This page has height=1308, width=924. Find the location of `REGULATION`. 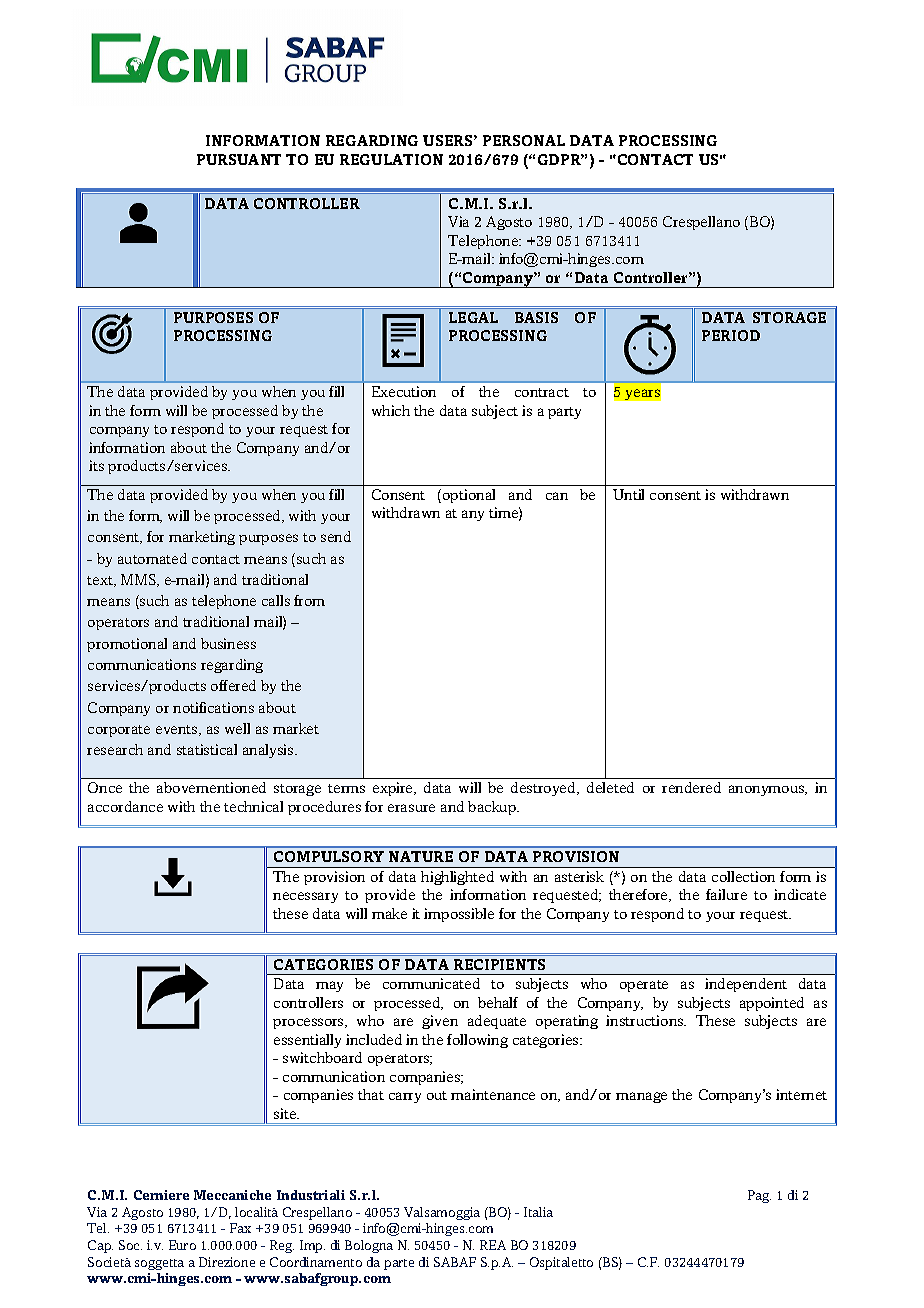

REGULATION is located at coordinates (391, 159).
